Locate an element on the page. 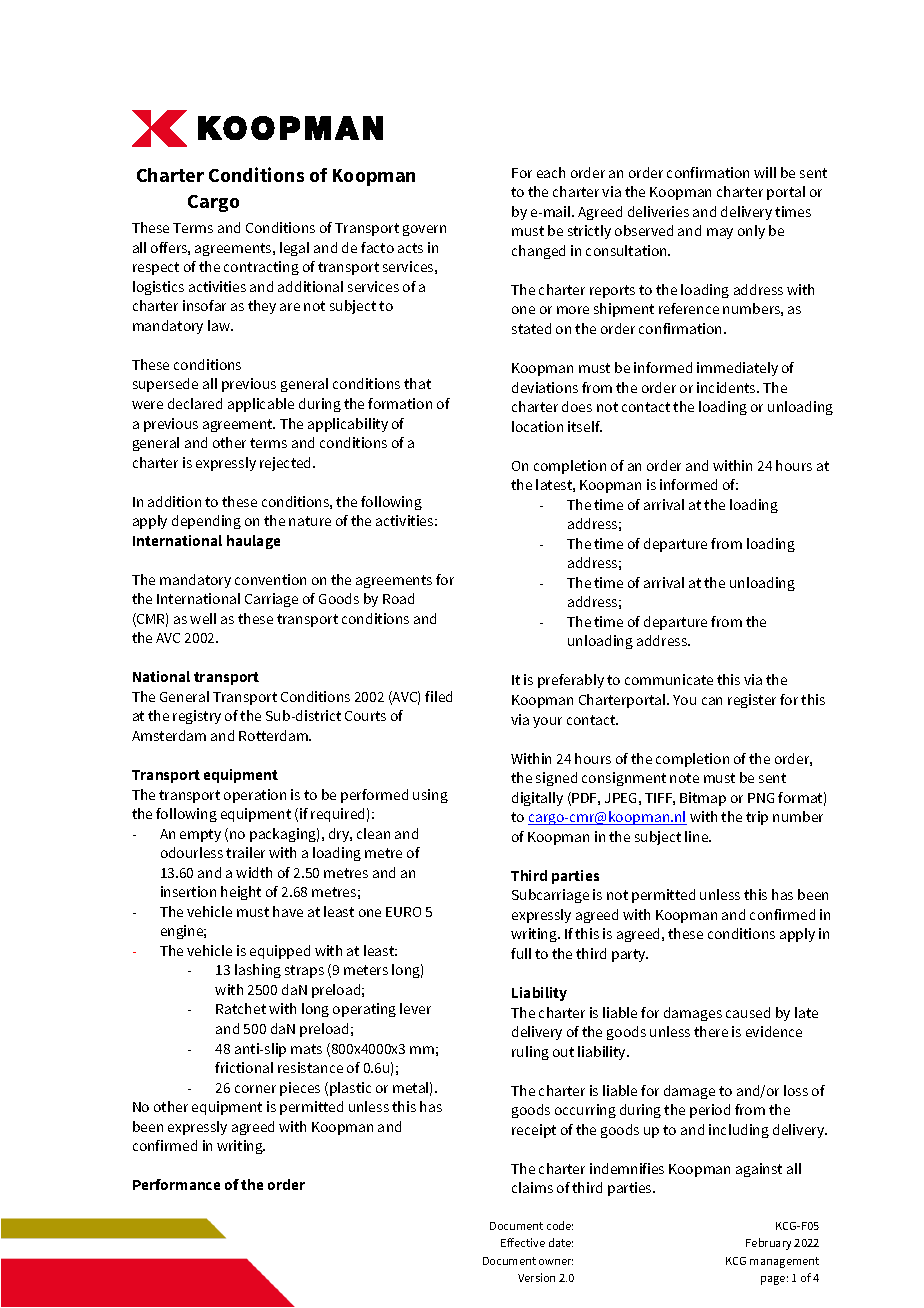 This image has width=924, height=1308. rejected is located at coordinates (287, 464).
